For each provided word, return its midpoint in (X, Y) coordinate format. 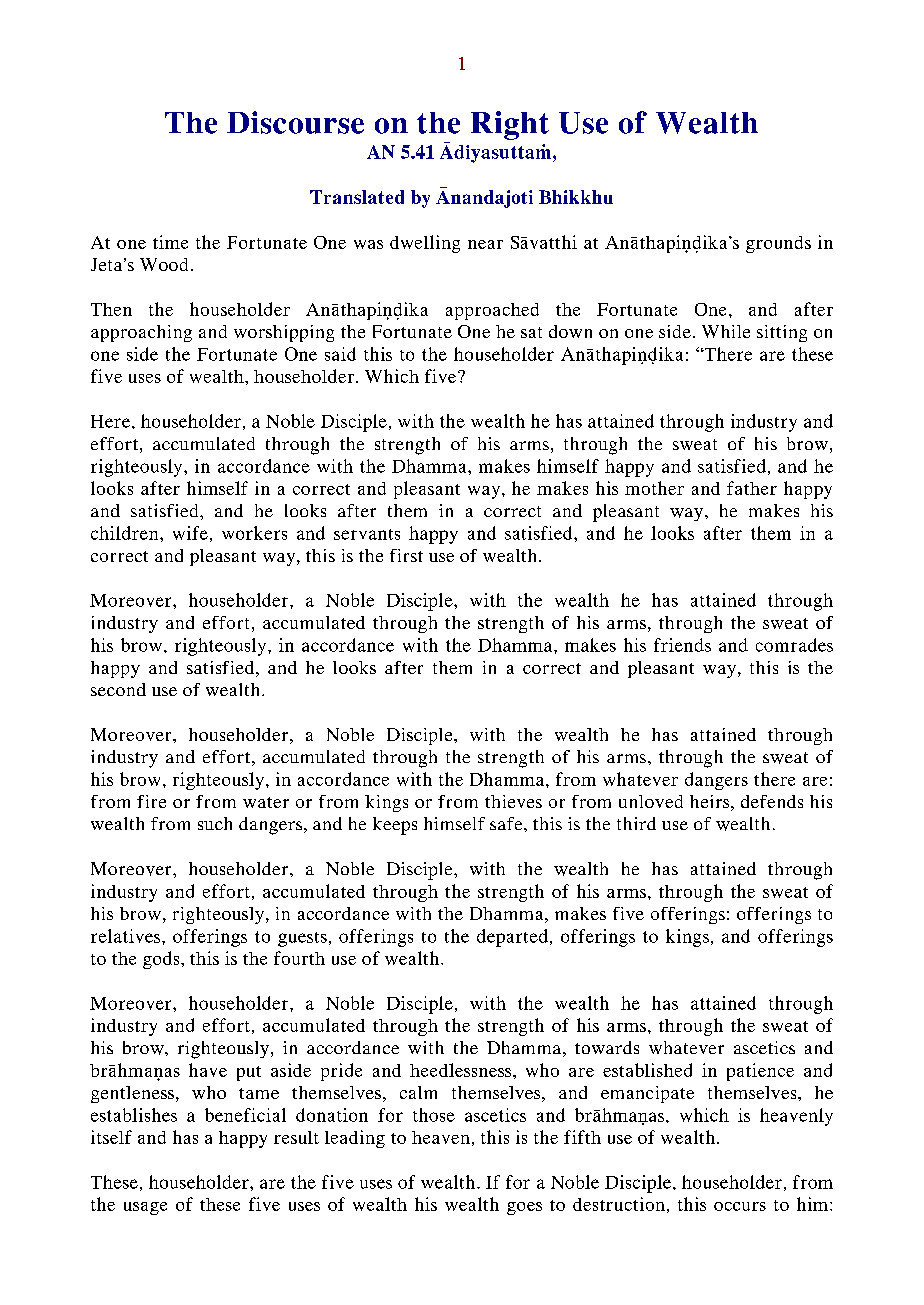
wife (190, 533)
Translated (357, 197)
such (215, 823)
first (406, 555)
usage (145, 1208)
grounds (778, 244)
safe (507, 823)
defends (772, 801)
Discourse (295, 122)
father (752, 488)
